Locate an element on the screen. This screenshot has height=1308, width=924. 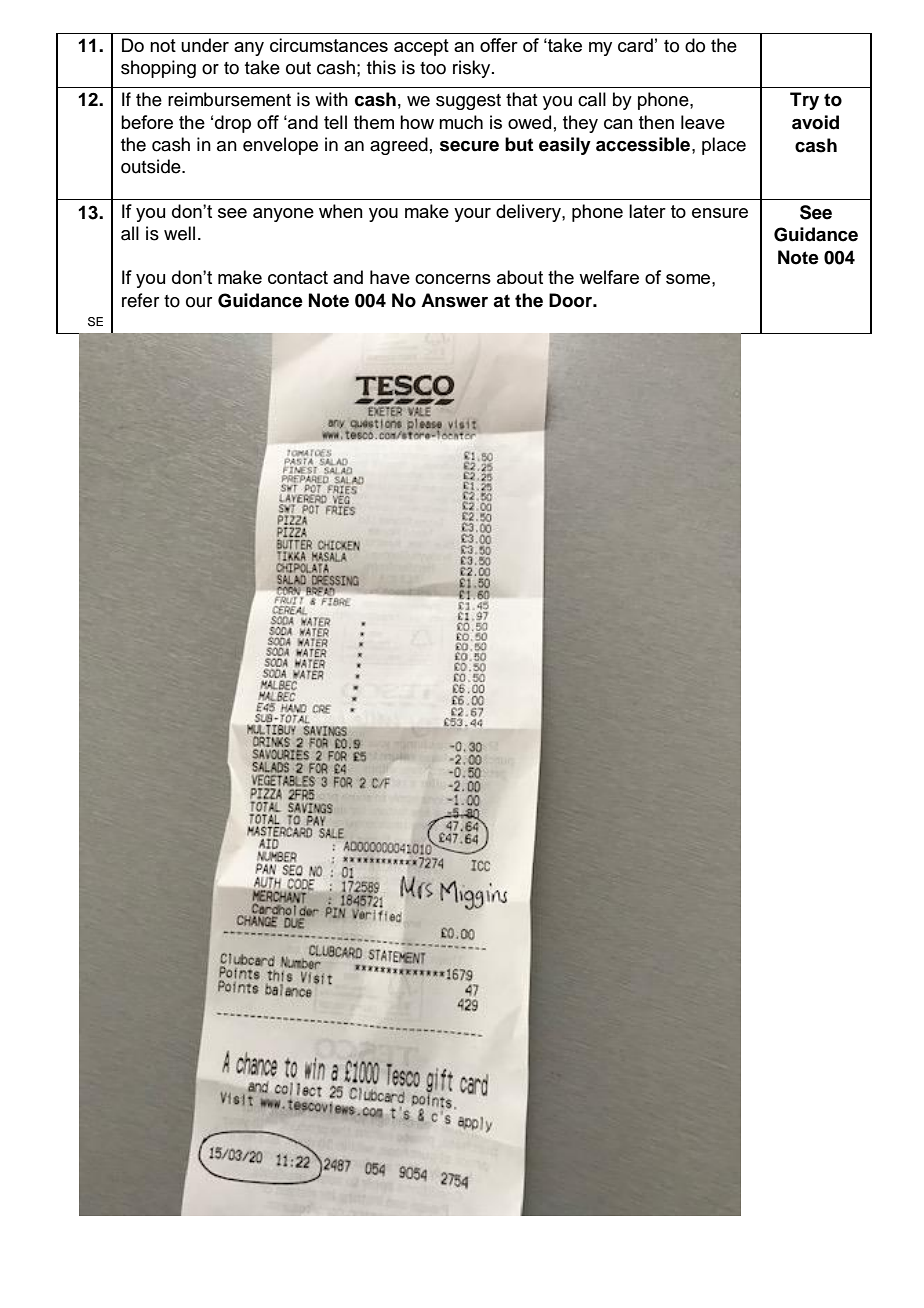
drop is located at coordinates (233, 124).
